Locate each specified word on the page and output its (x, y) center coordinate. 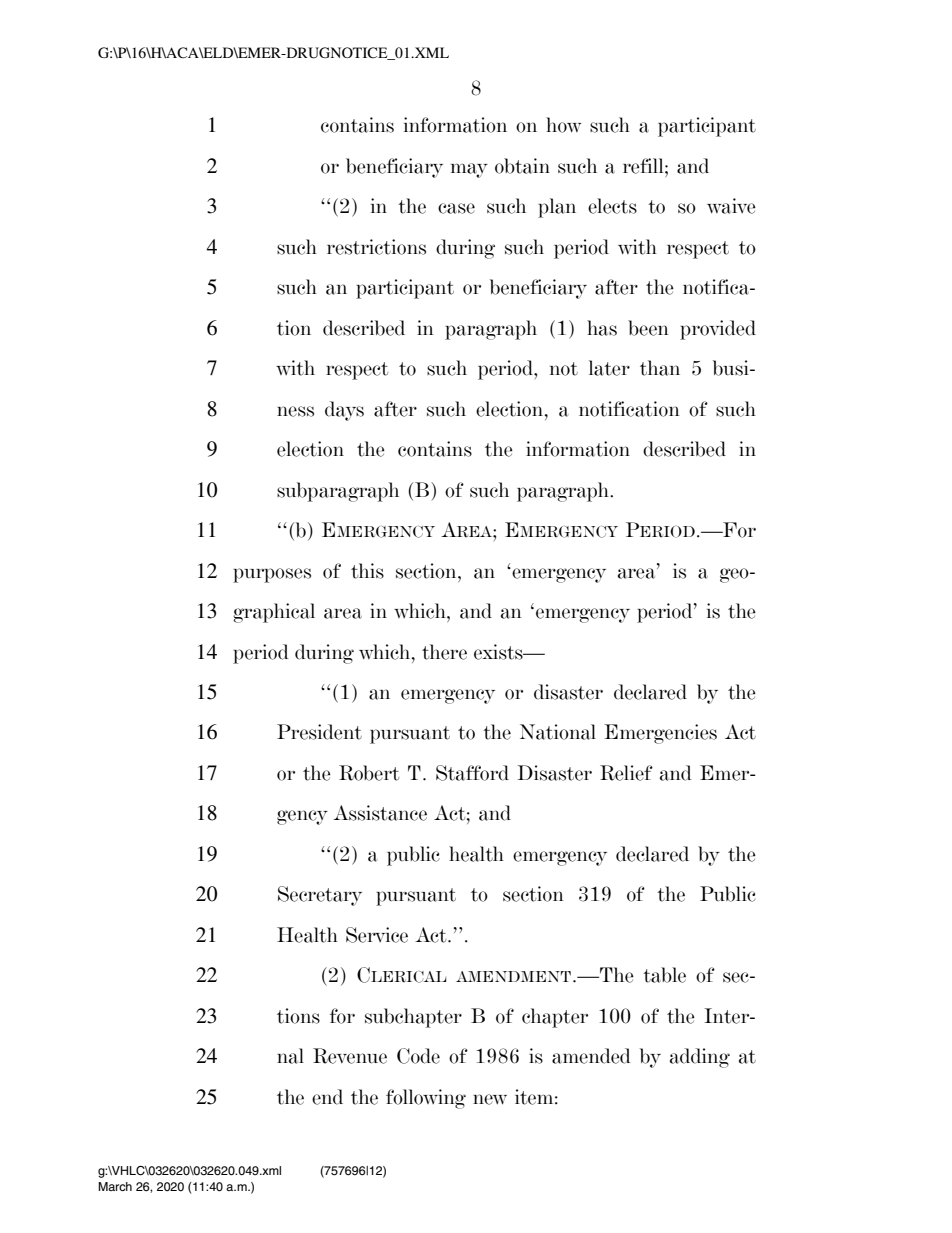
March (115, 1186)
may (469, 170)
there (444, 652)
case (456, 208)
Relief (626, 773)
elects (612, 206)
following (426, 1099)
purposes (272, 575)
